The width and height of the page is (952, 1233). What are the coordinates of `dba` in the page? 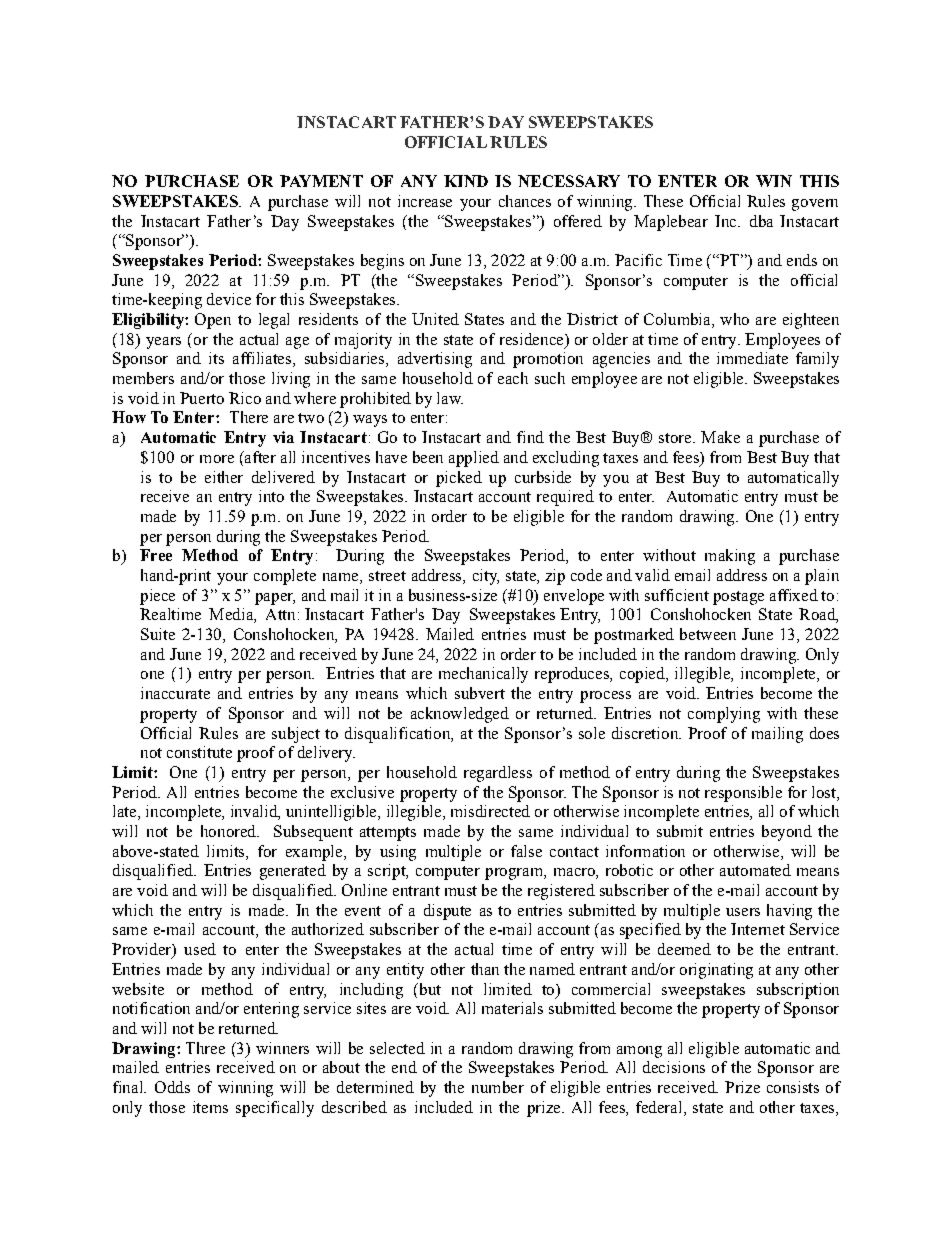 It's located at (761, 221).
